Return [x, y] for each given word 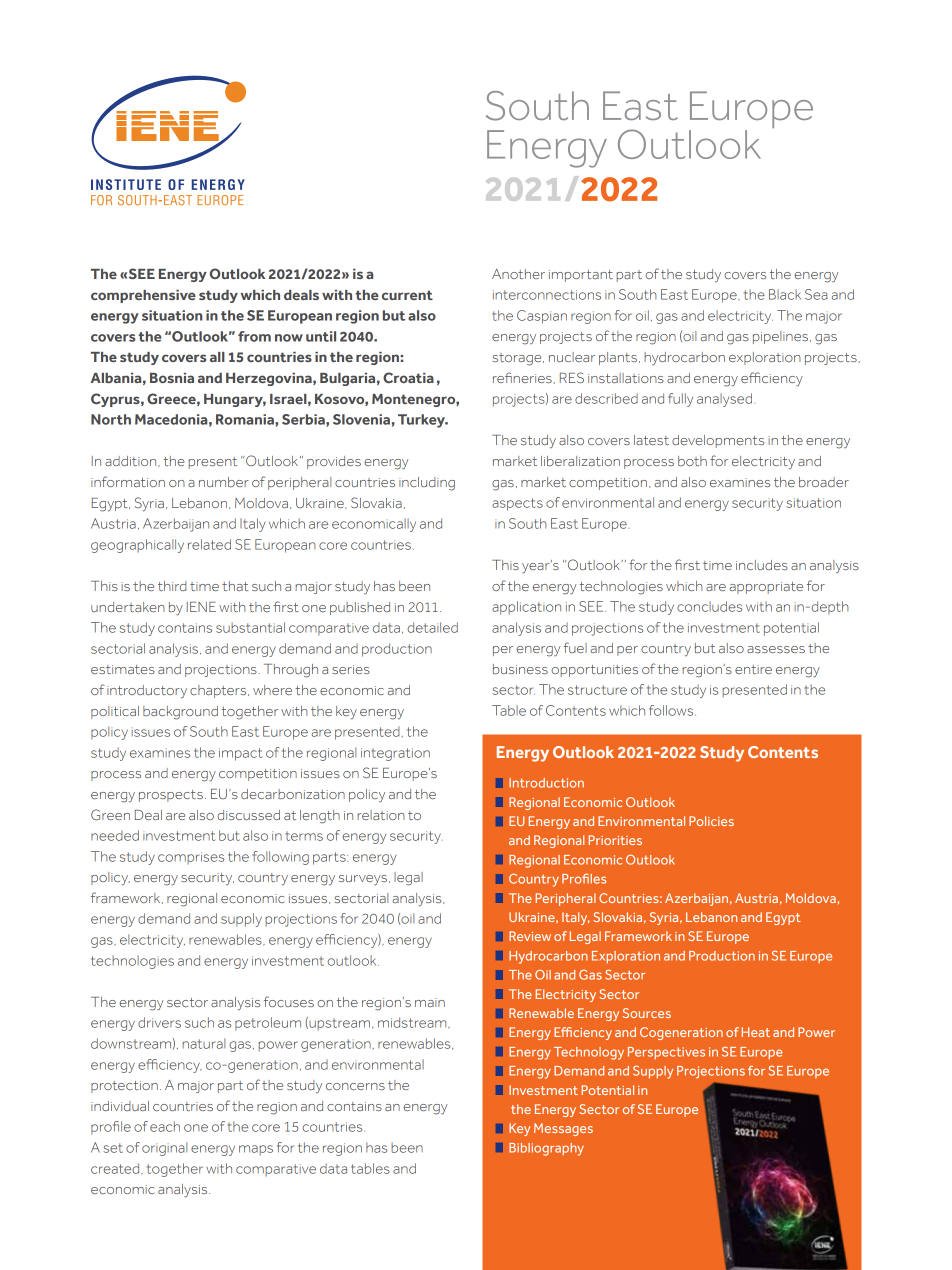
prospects [171, 796]
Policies [711, 821]
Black [785, 294]
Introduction [546, 783]
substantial [250, 627]
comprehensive [143, 296]
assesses [776, 649]
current [407, 295]
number [224, 482]
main [430, 1002]
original [164, 1149]
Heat [755, 1032]
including [427, 484]
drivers [159, 1022]
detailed [432, 627]
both [692, 461]
